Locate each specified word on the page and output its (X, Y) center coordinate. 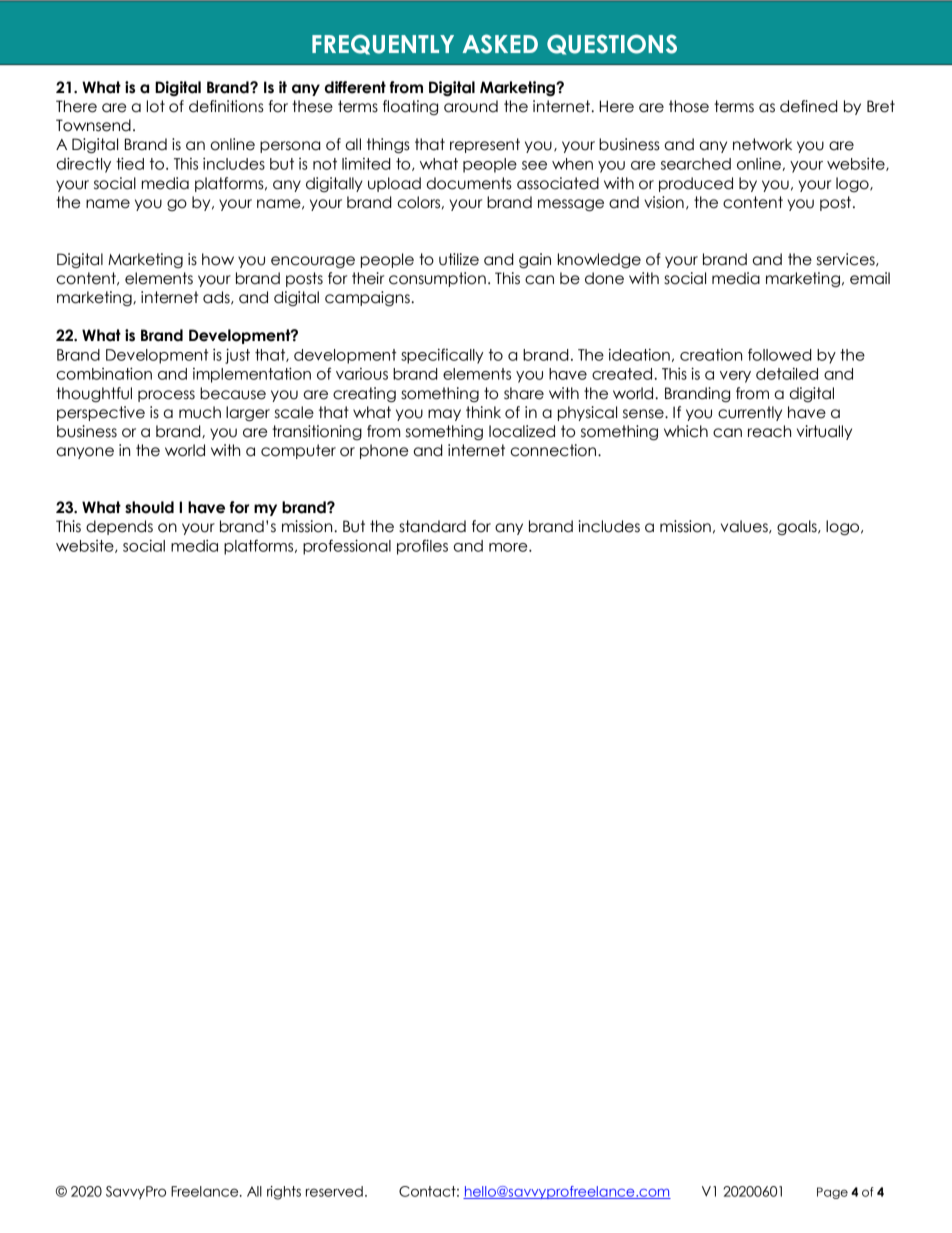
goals (798, 527)
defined (809, 106)
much (200, 412)
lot (156, 106)
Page (832, 1193)
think (483, 412)
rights (284, 1193)
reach (769, 431)
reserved (334, 1191)
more (509, 547)
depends (119, 527)
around (471, 106)
